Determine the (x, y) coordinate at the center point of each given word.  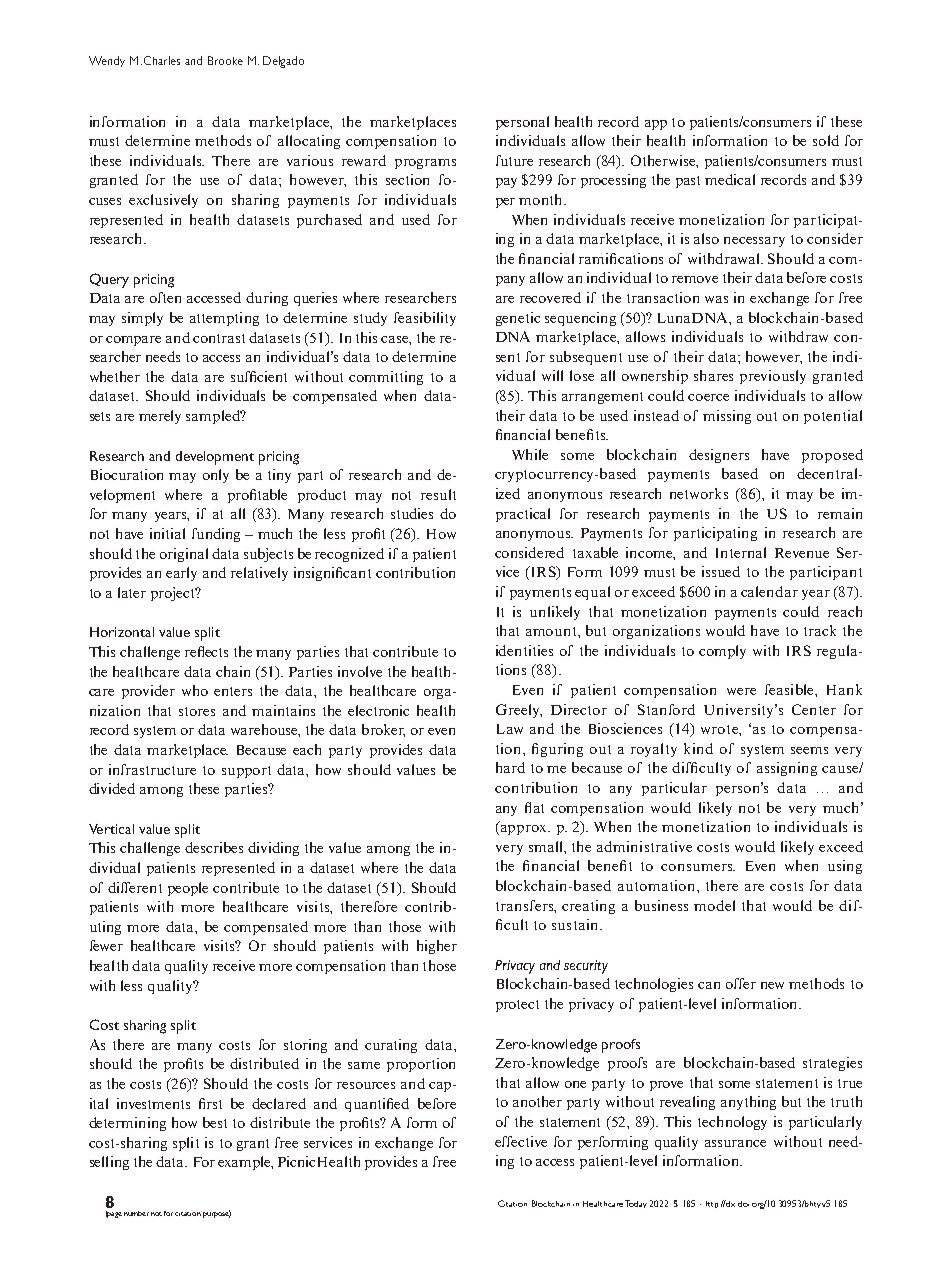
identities (524, 650)
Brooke (225, 60)
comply (722, 652)
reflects (206, 651)
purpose (217, 1214)
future (514, 160)
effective (521, 1141)
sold (826, 140)
